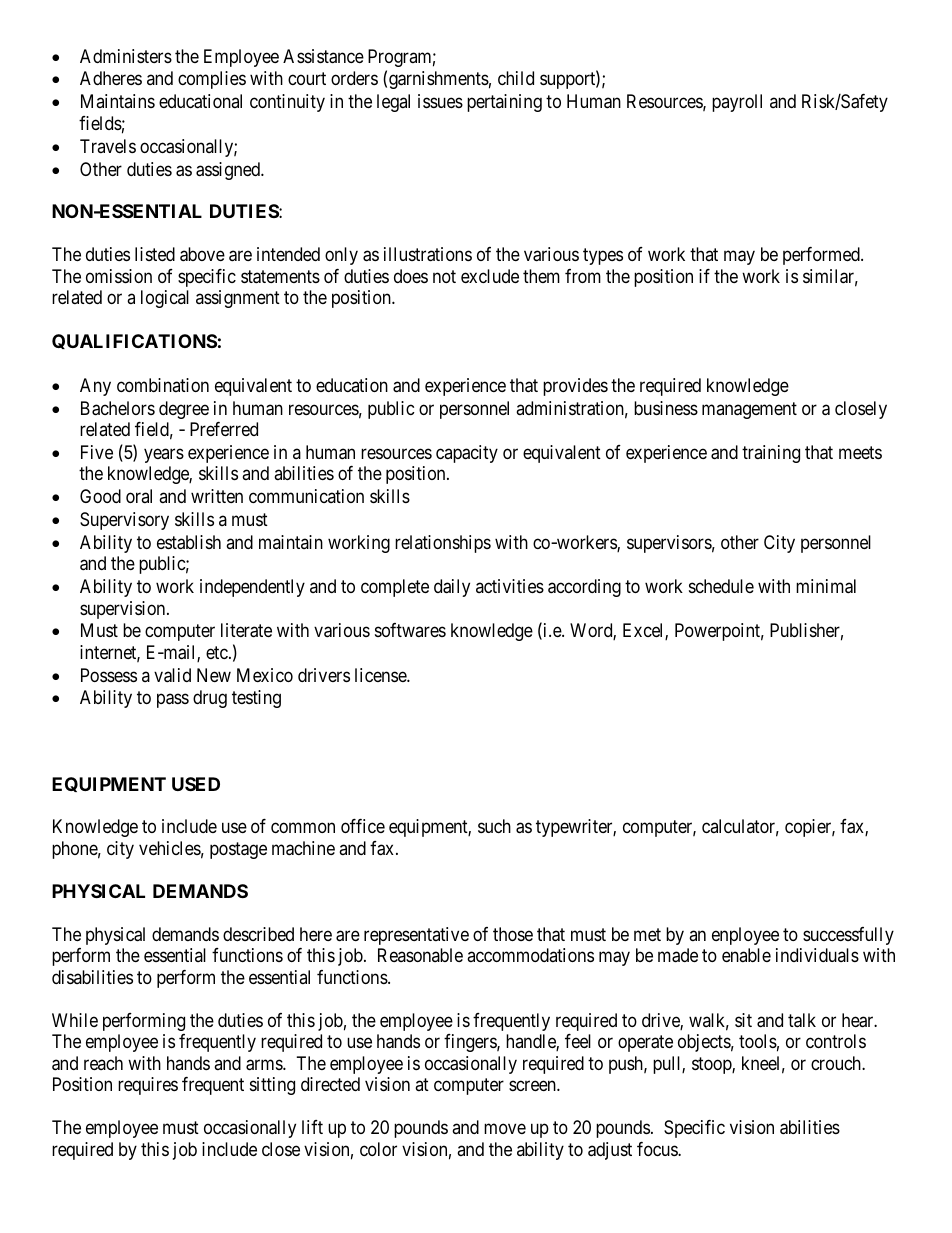 The height and width of the screenshot is (1233, 952). I want to click on move, so click(505, 1129).
